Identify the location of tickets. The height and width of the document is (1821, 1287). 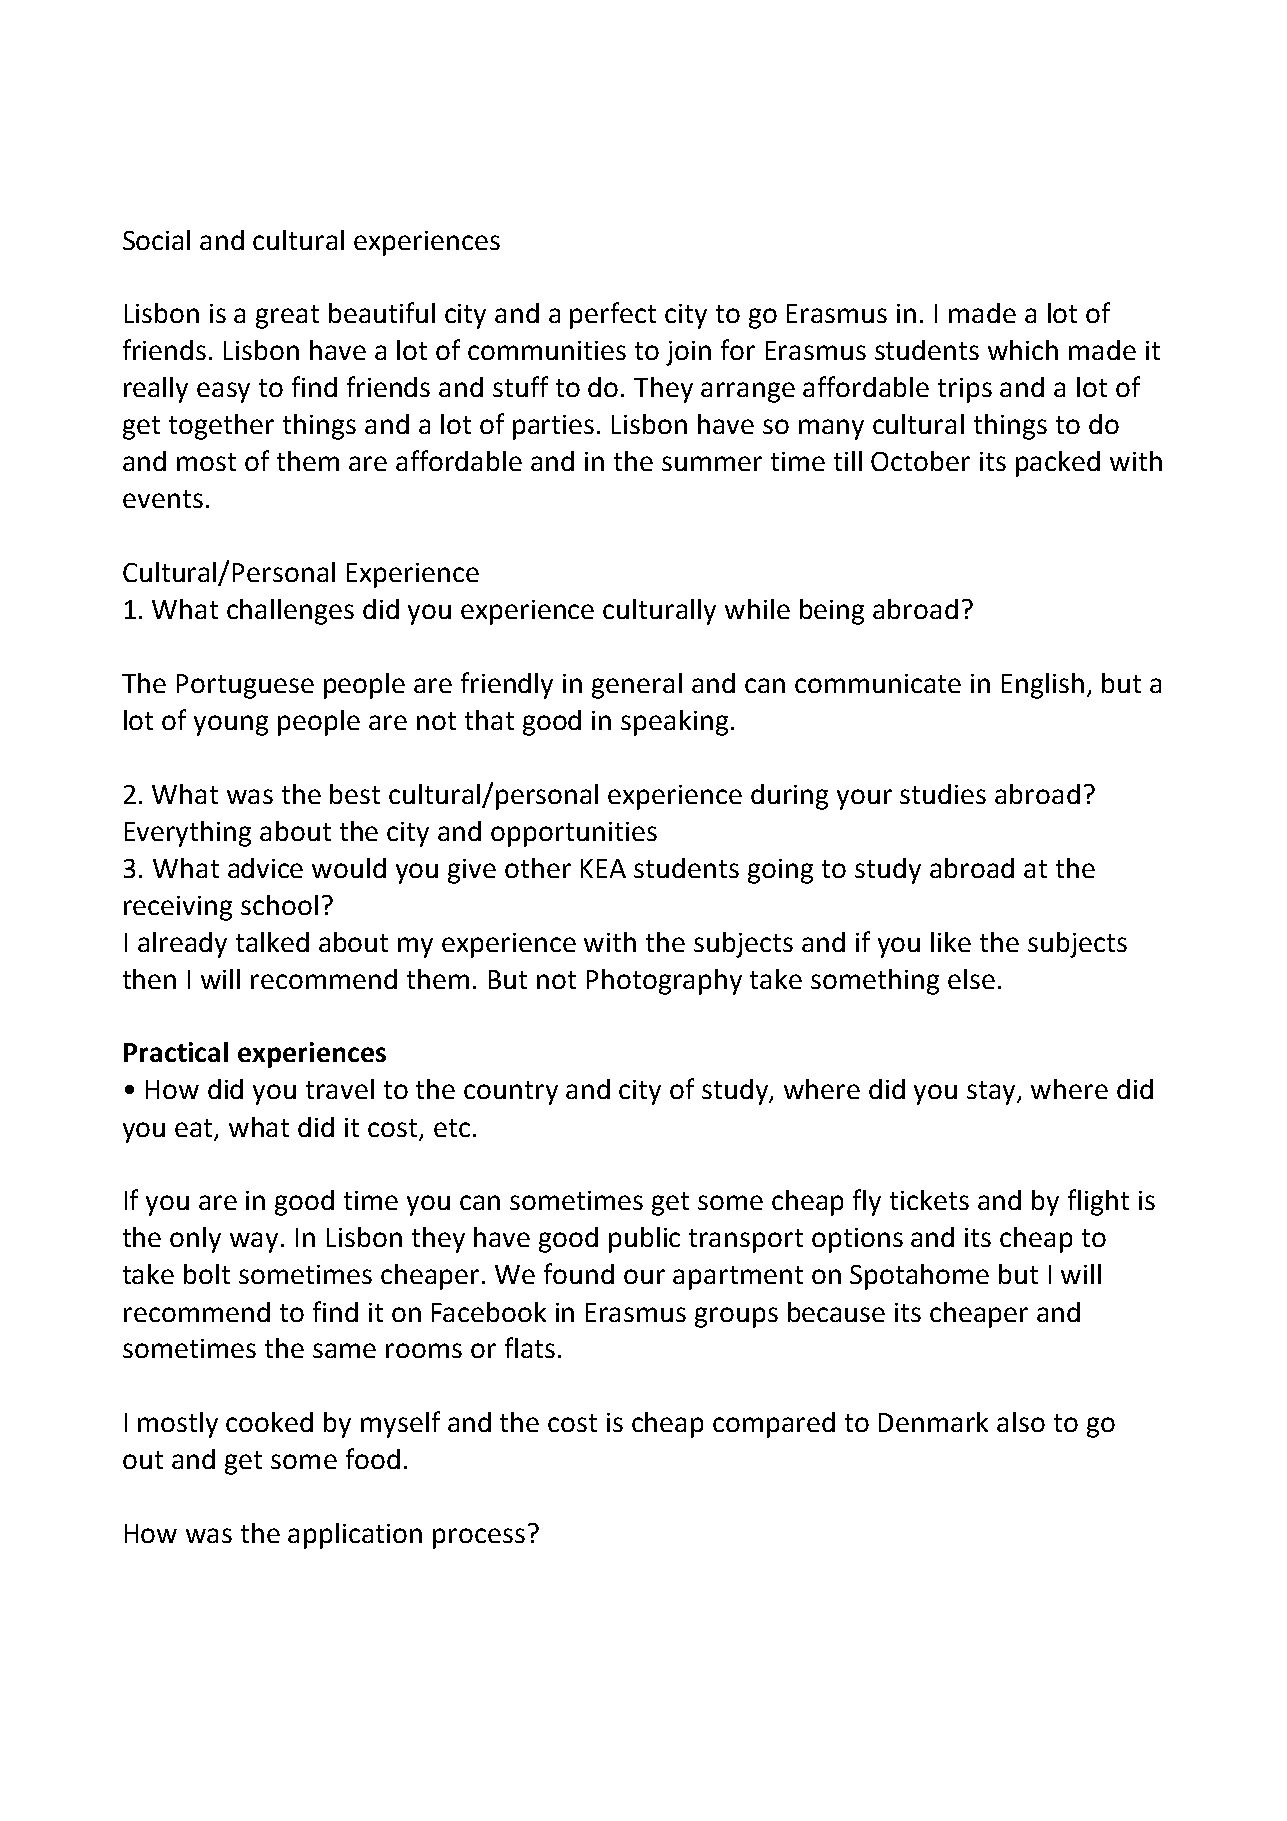
(929, 1200).
